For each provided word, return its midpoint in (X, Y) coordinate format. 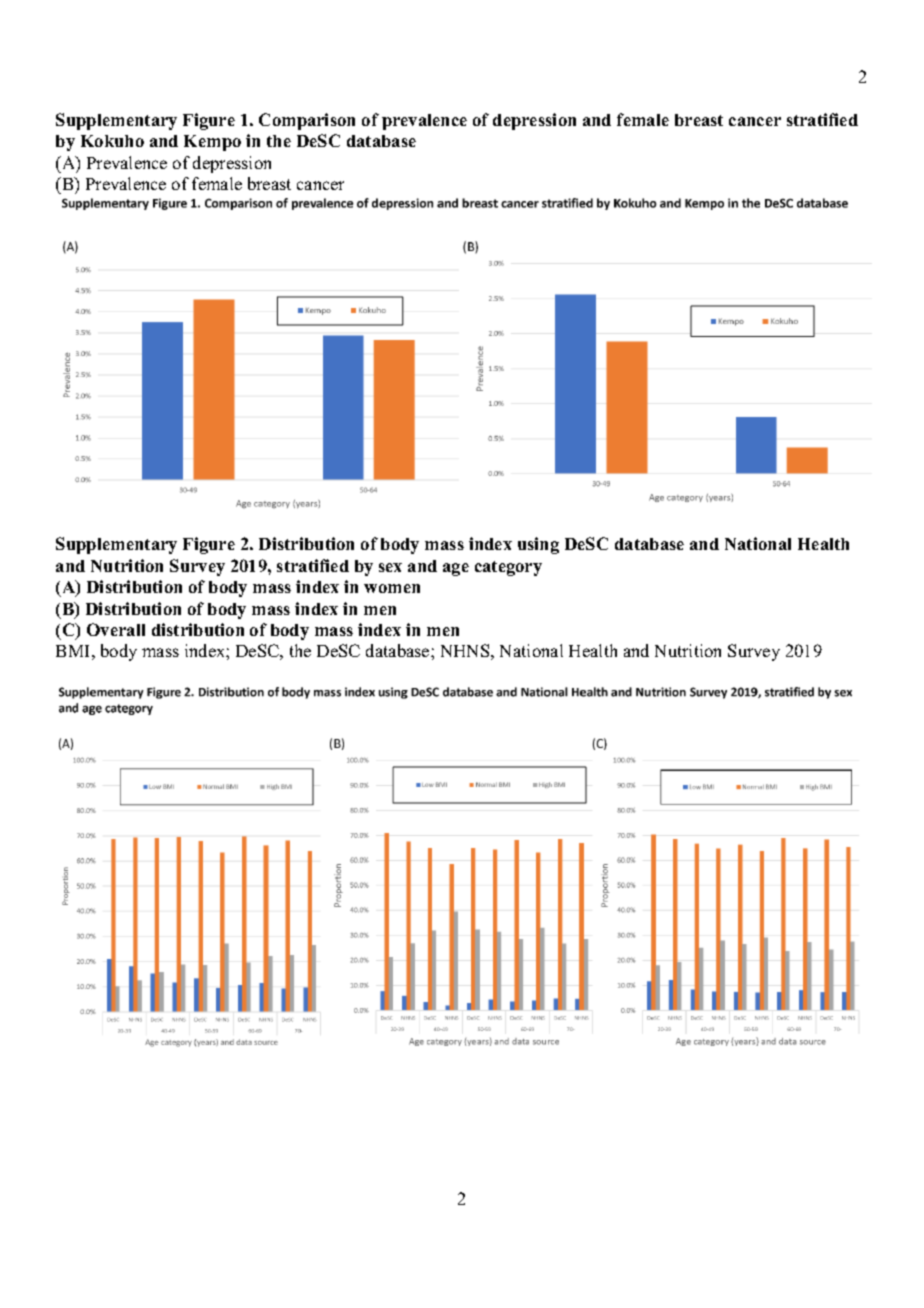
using (538, 545)
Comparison (307, 121)
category (508, 568)
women (392, 588)
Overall (116, 629)
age (456, 569)
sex (390, 567)
